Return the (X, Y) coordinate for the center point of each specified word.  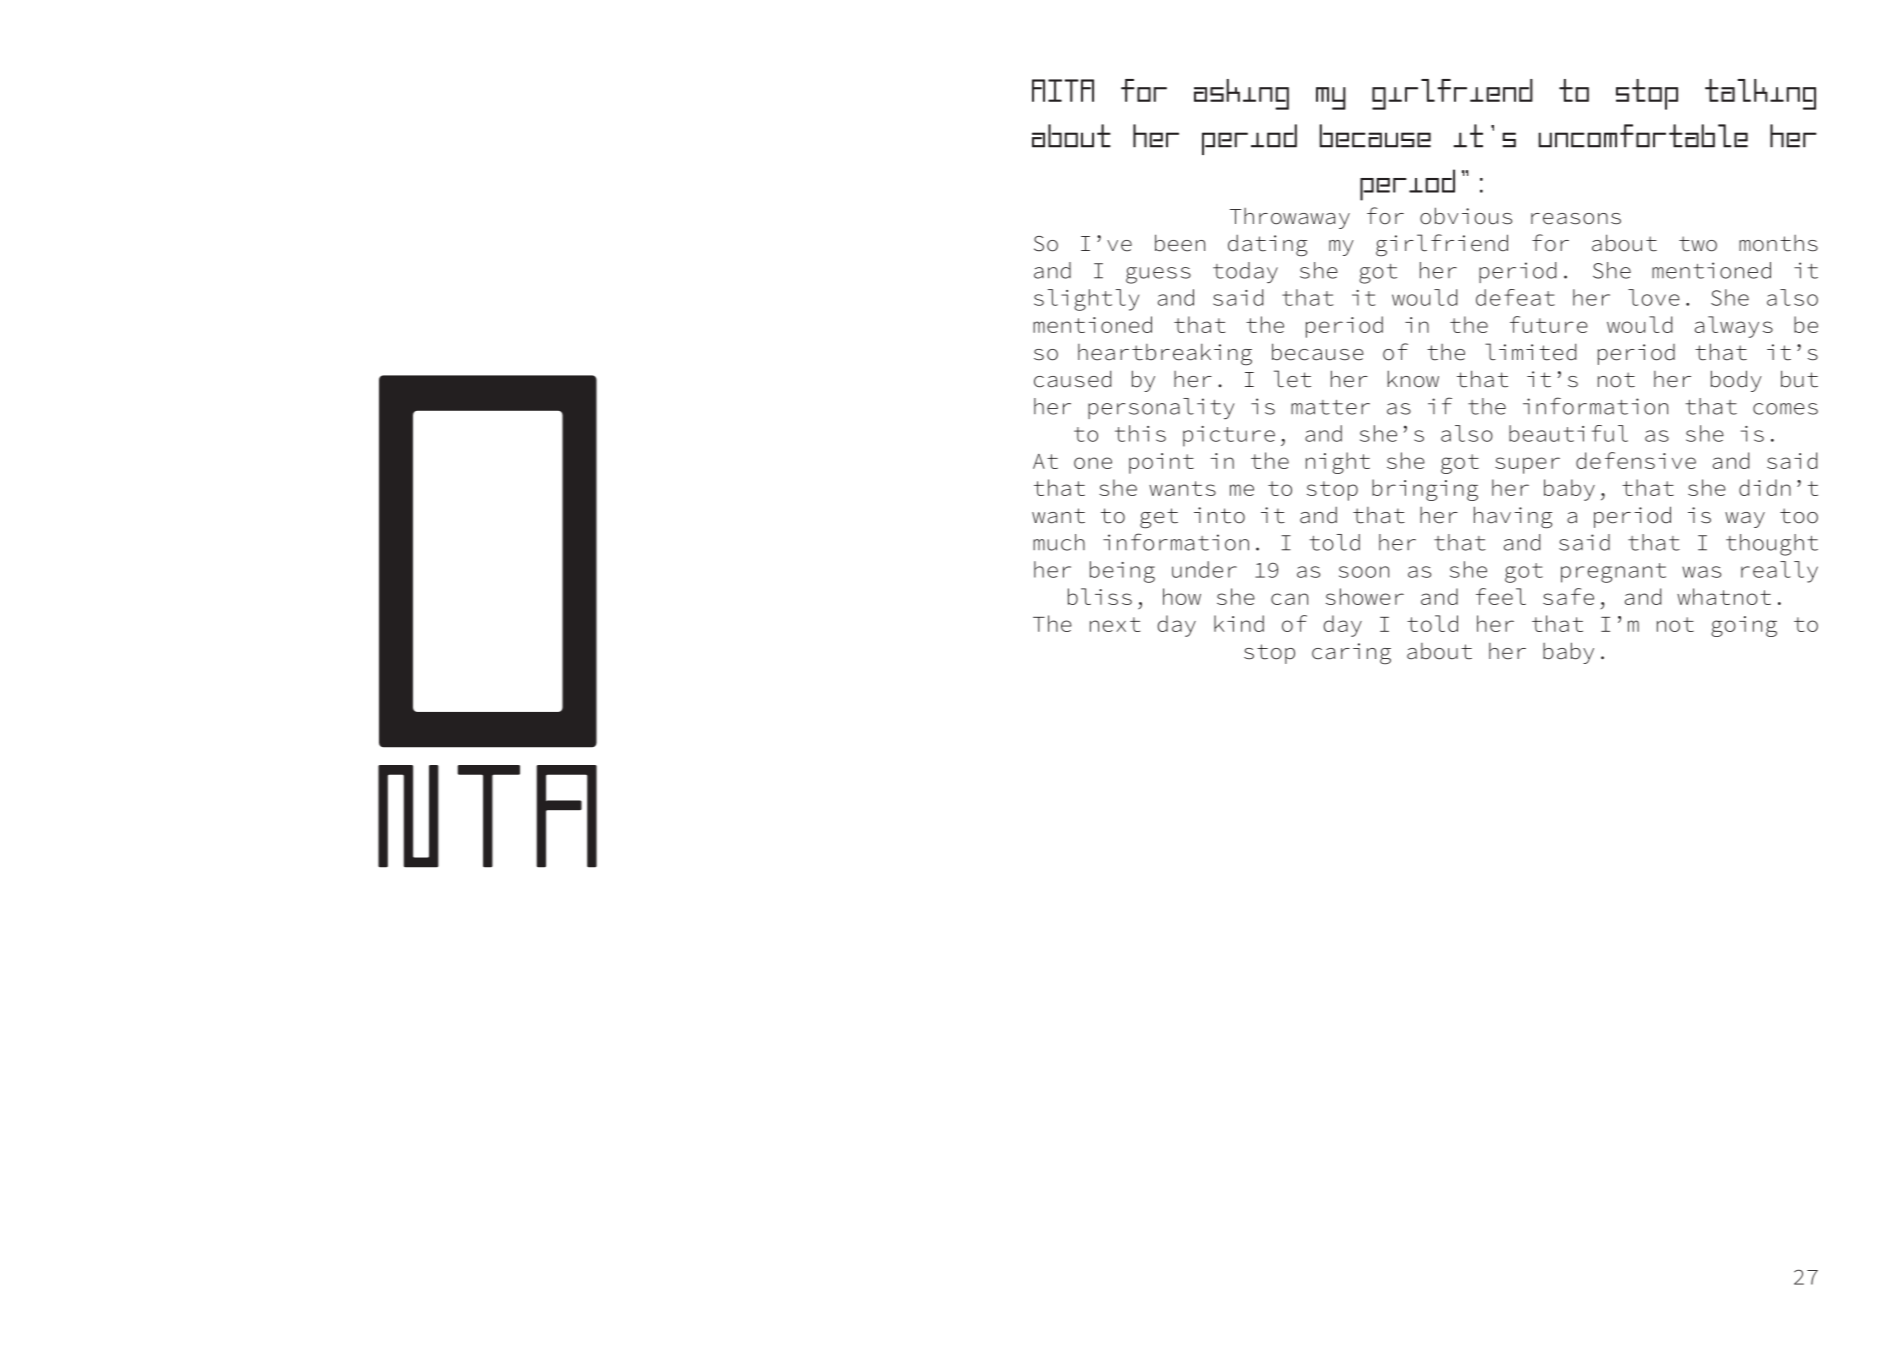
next (1115, 624)
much (1059, 542)
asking (1241, 94)
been (1180, 243)
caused (1073, 379)
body (1736, 381)
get (1159, 518)
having (1513, 517)
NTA (487, 816)
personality (1161, 408)
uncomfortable (1643, 136)
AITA (1063, 90)
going (1744, 626)
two (1698, 244)
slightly (1086, 300)
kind (1239, 623)
